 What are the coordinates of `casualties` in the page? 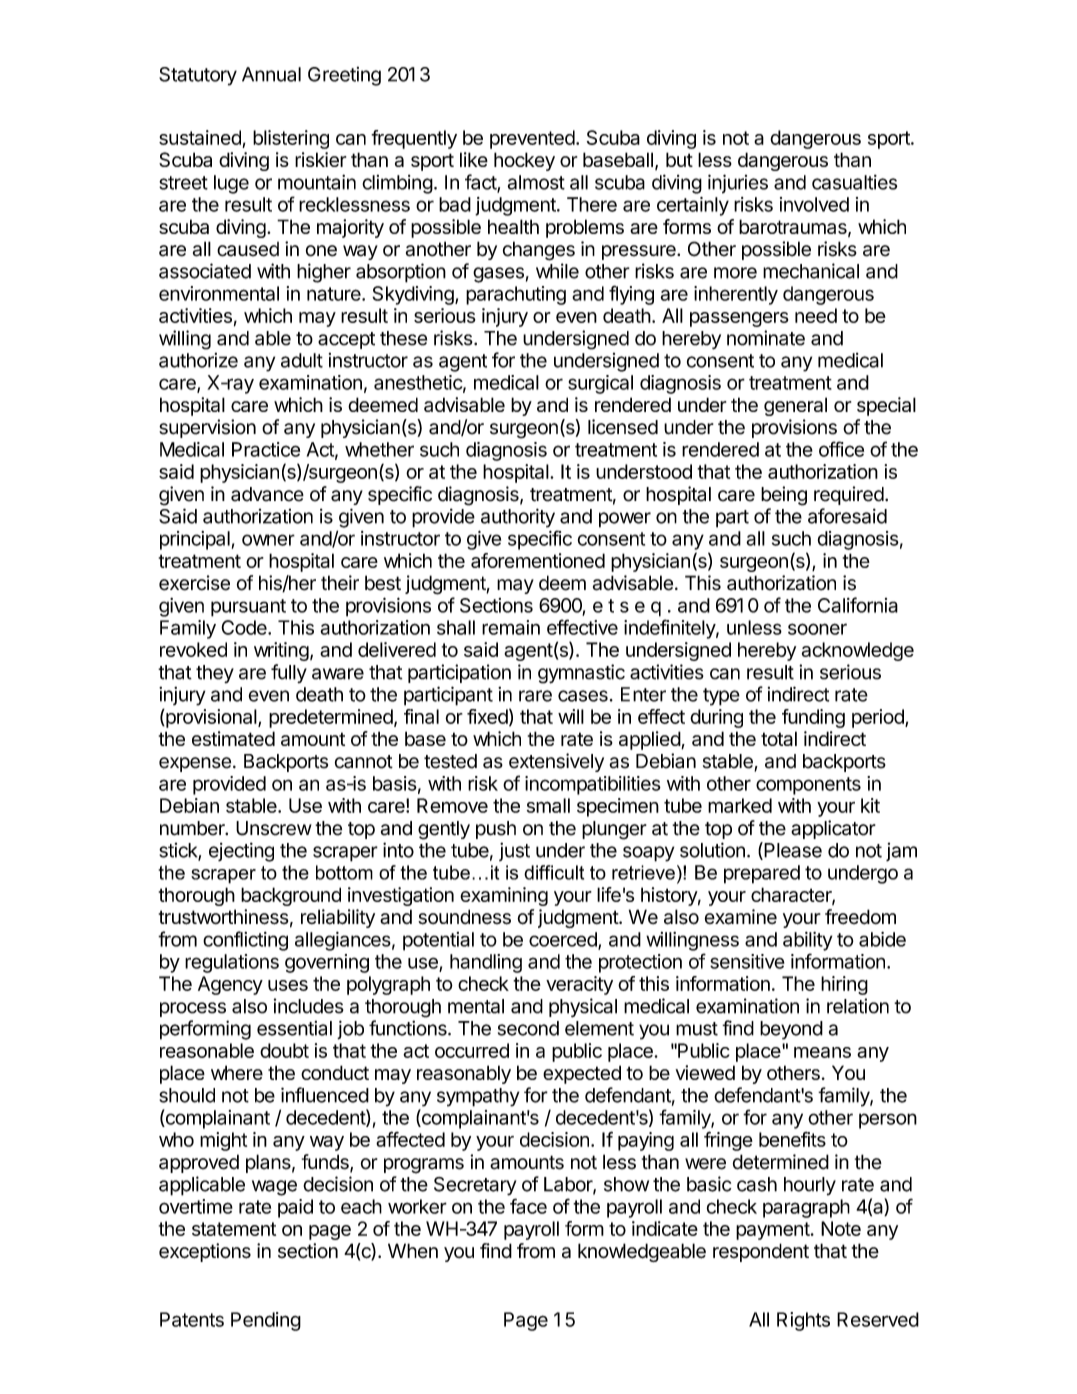 It's located at (854, 182).
